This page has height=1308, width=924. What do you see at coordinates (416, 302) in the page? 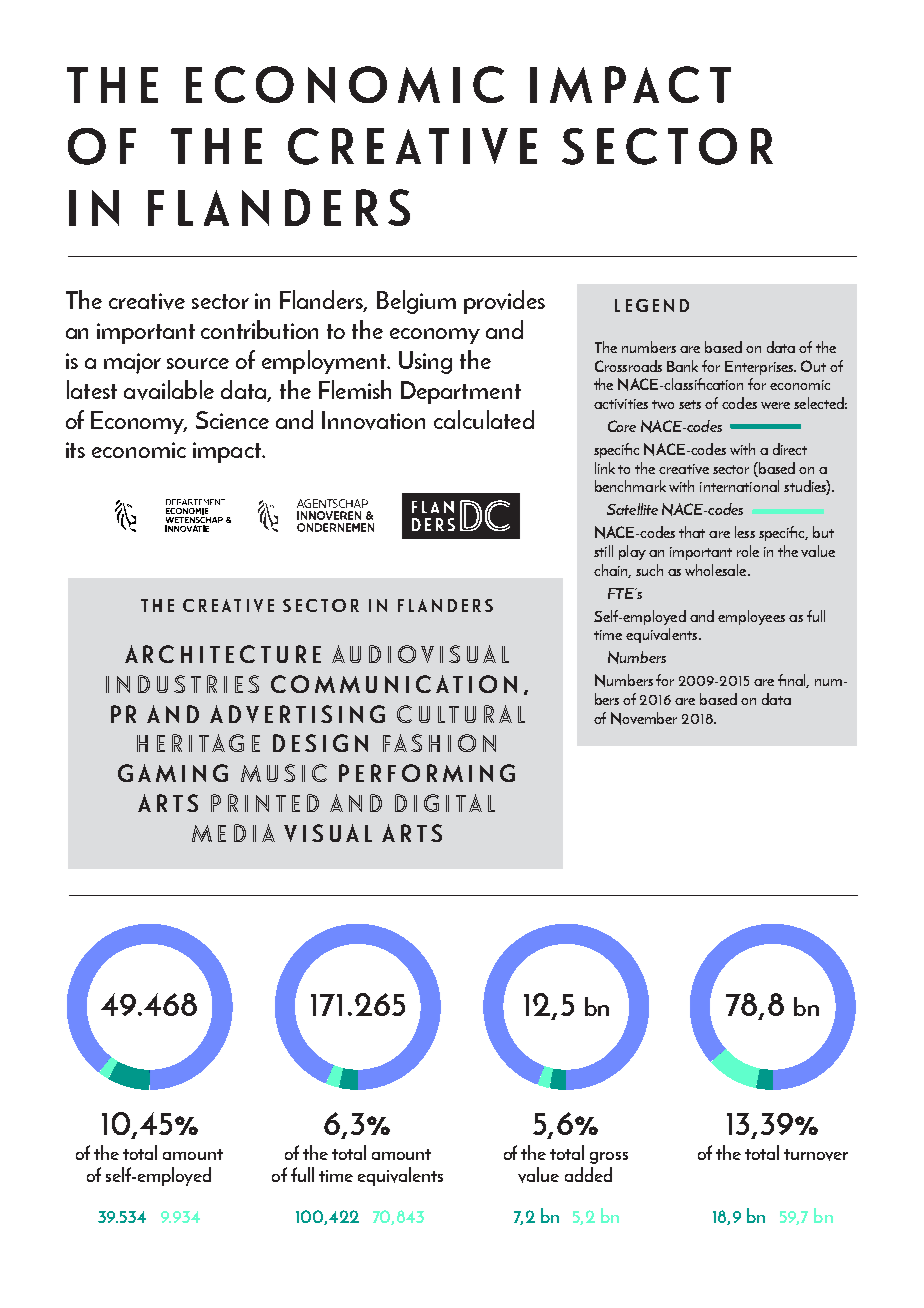
I see `Belgium` at bounding box center [416, 302].
